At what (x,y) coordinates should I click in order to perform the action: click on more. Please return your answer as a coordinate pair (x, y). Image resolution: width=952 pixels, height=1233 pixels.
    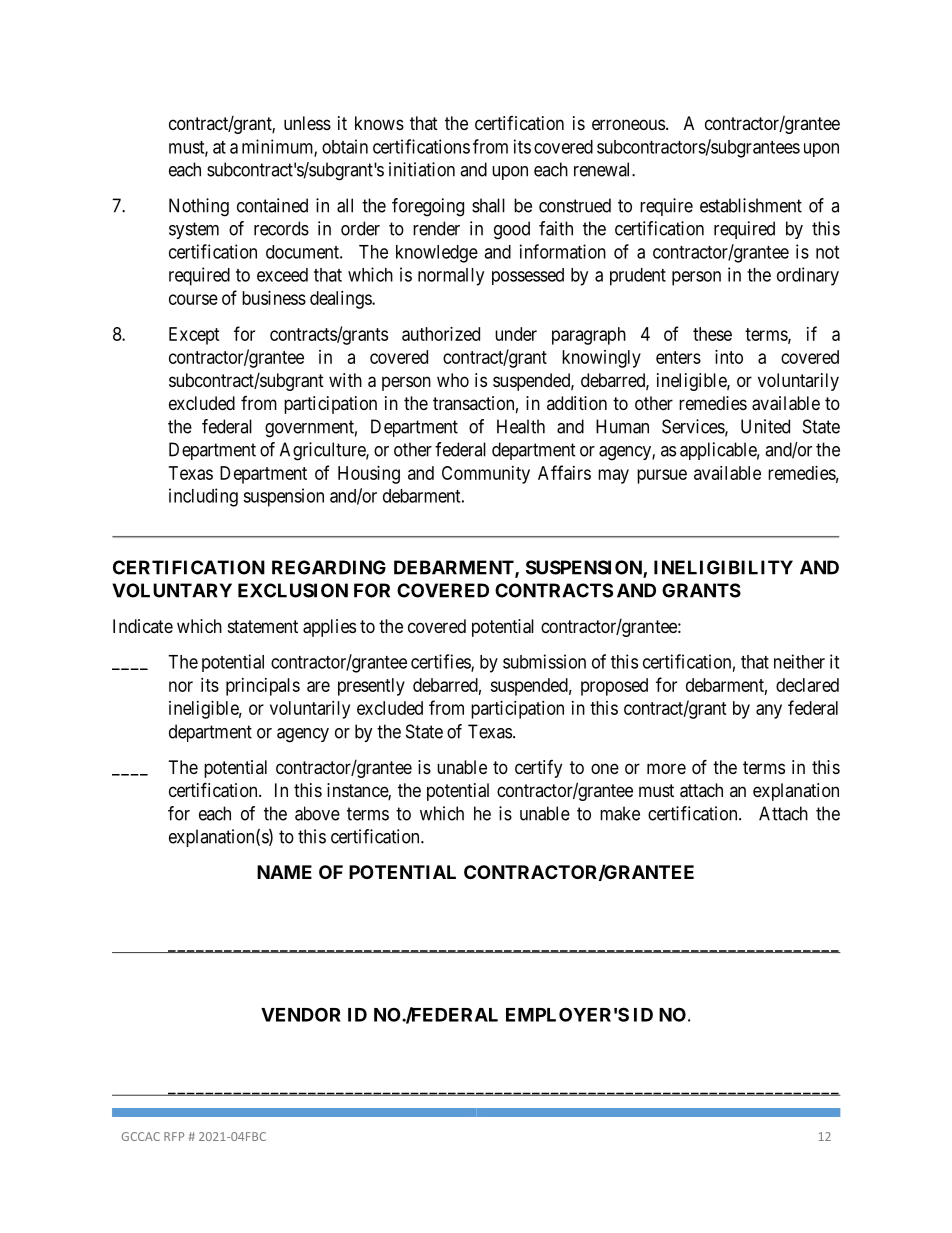
    Looking at the image, I should click on (666, 768).
